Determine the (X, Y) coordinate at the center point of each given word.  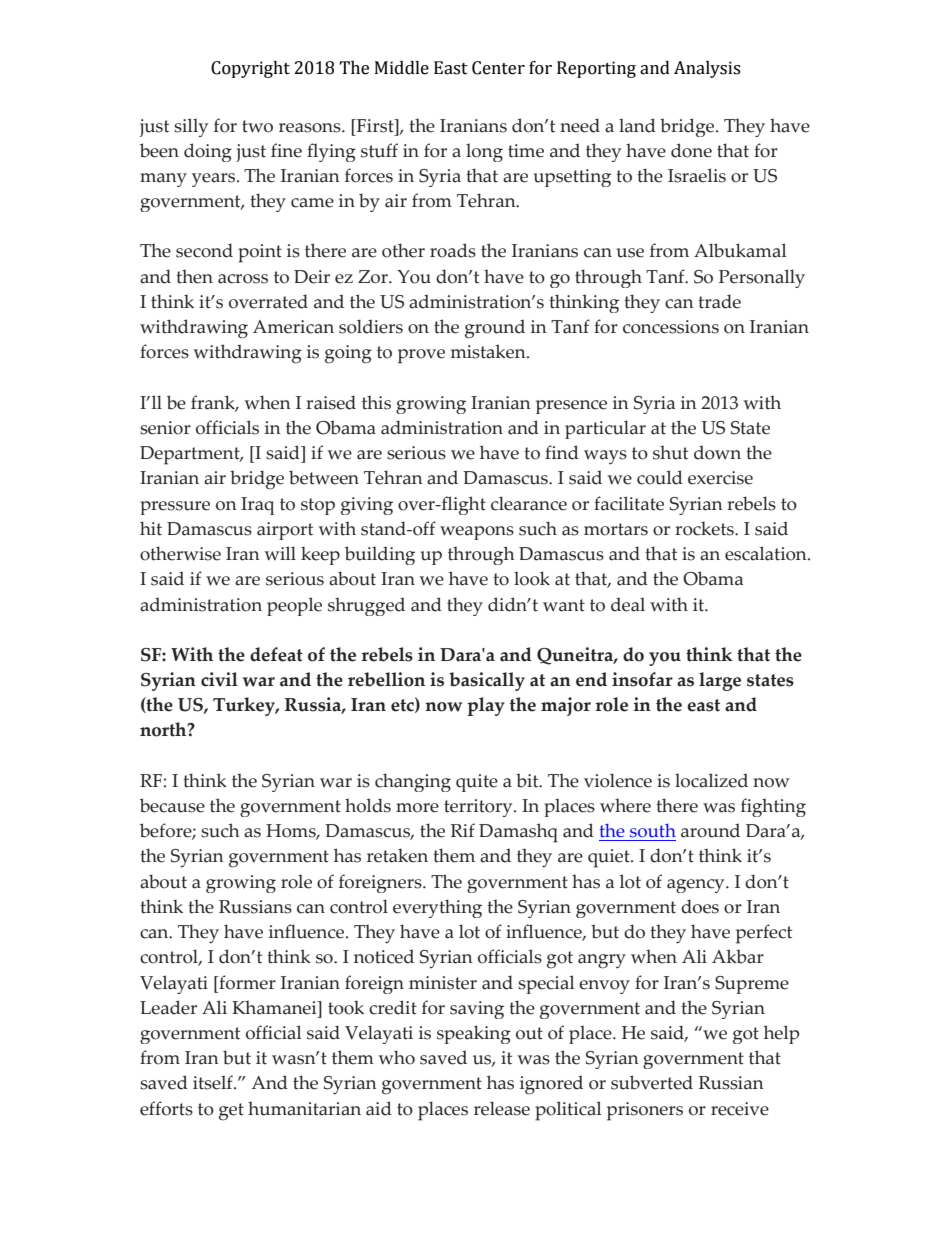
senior (165, 428)
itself (214, 1082)
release (502, 1108)
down (717, 452)
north (164, 729)
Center (498, 68)
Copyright (250, 69)
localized (711, 780)
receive (740, 1109)
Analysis (707, 69)
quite (477, 783)
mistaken (489, 351)
